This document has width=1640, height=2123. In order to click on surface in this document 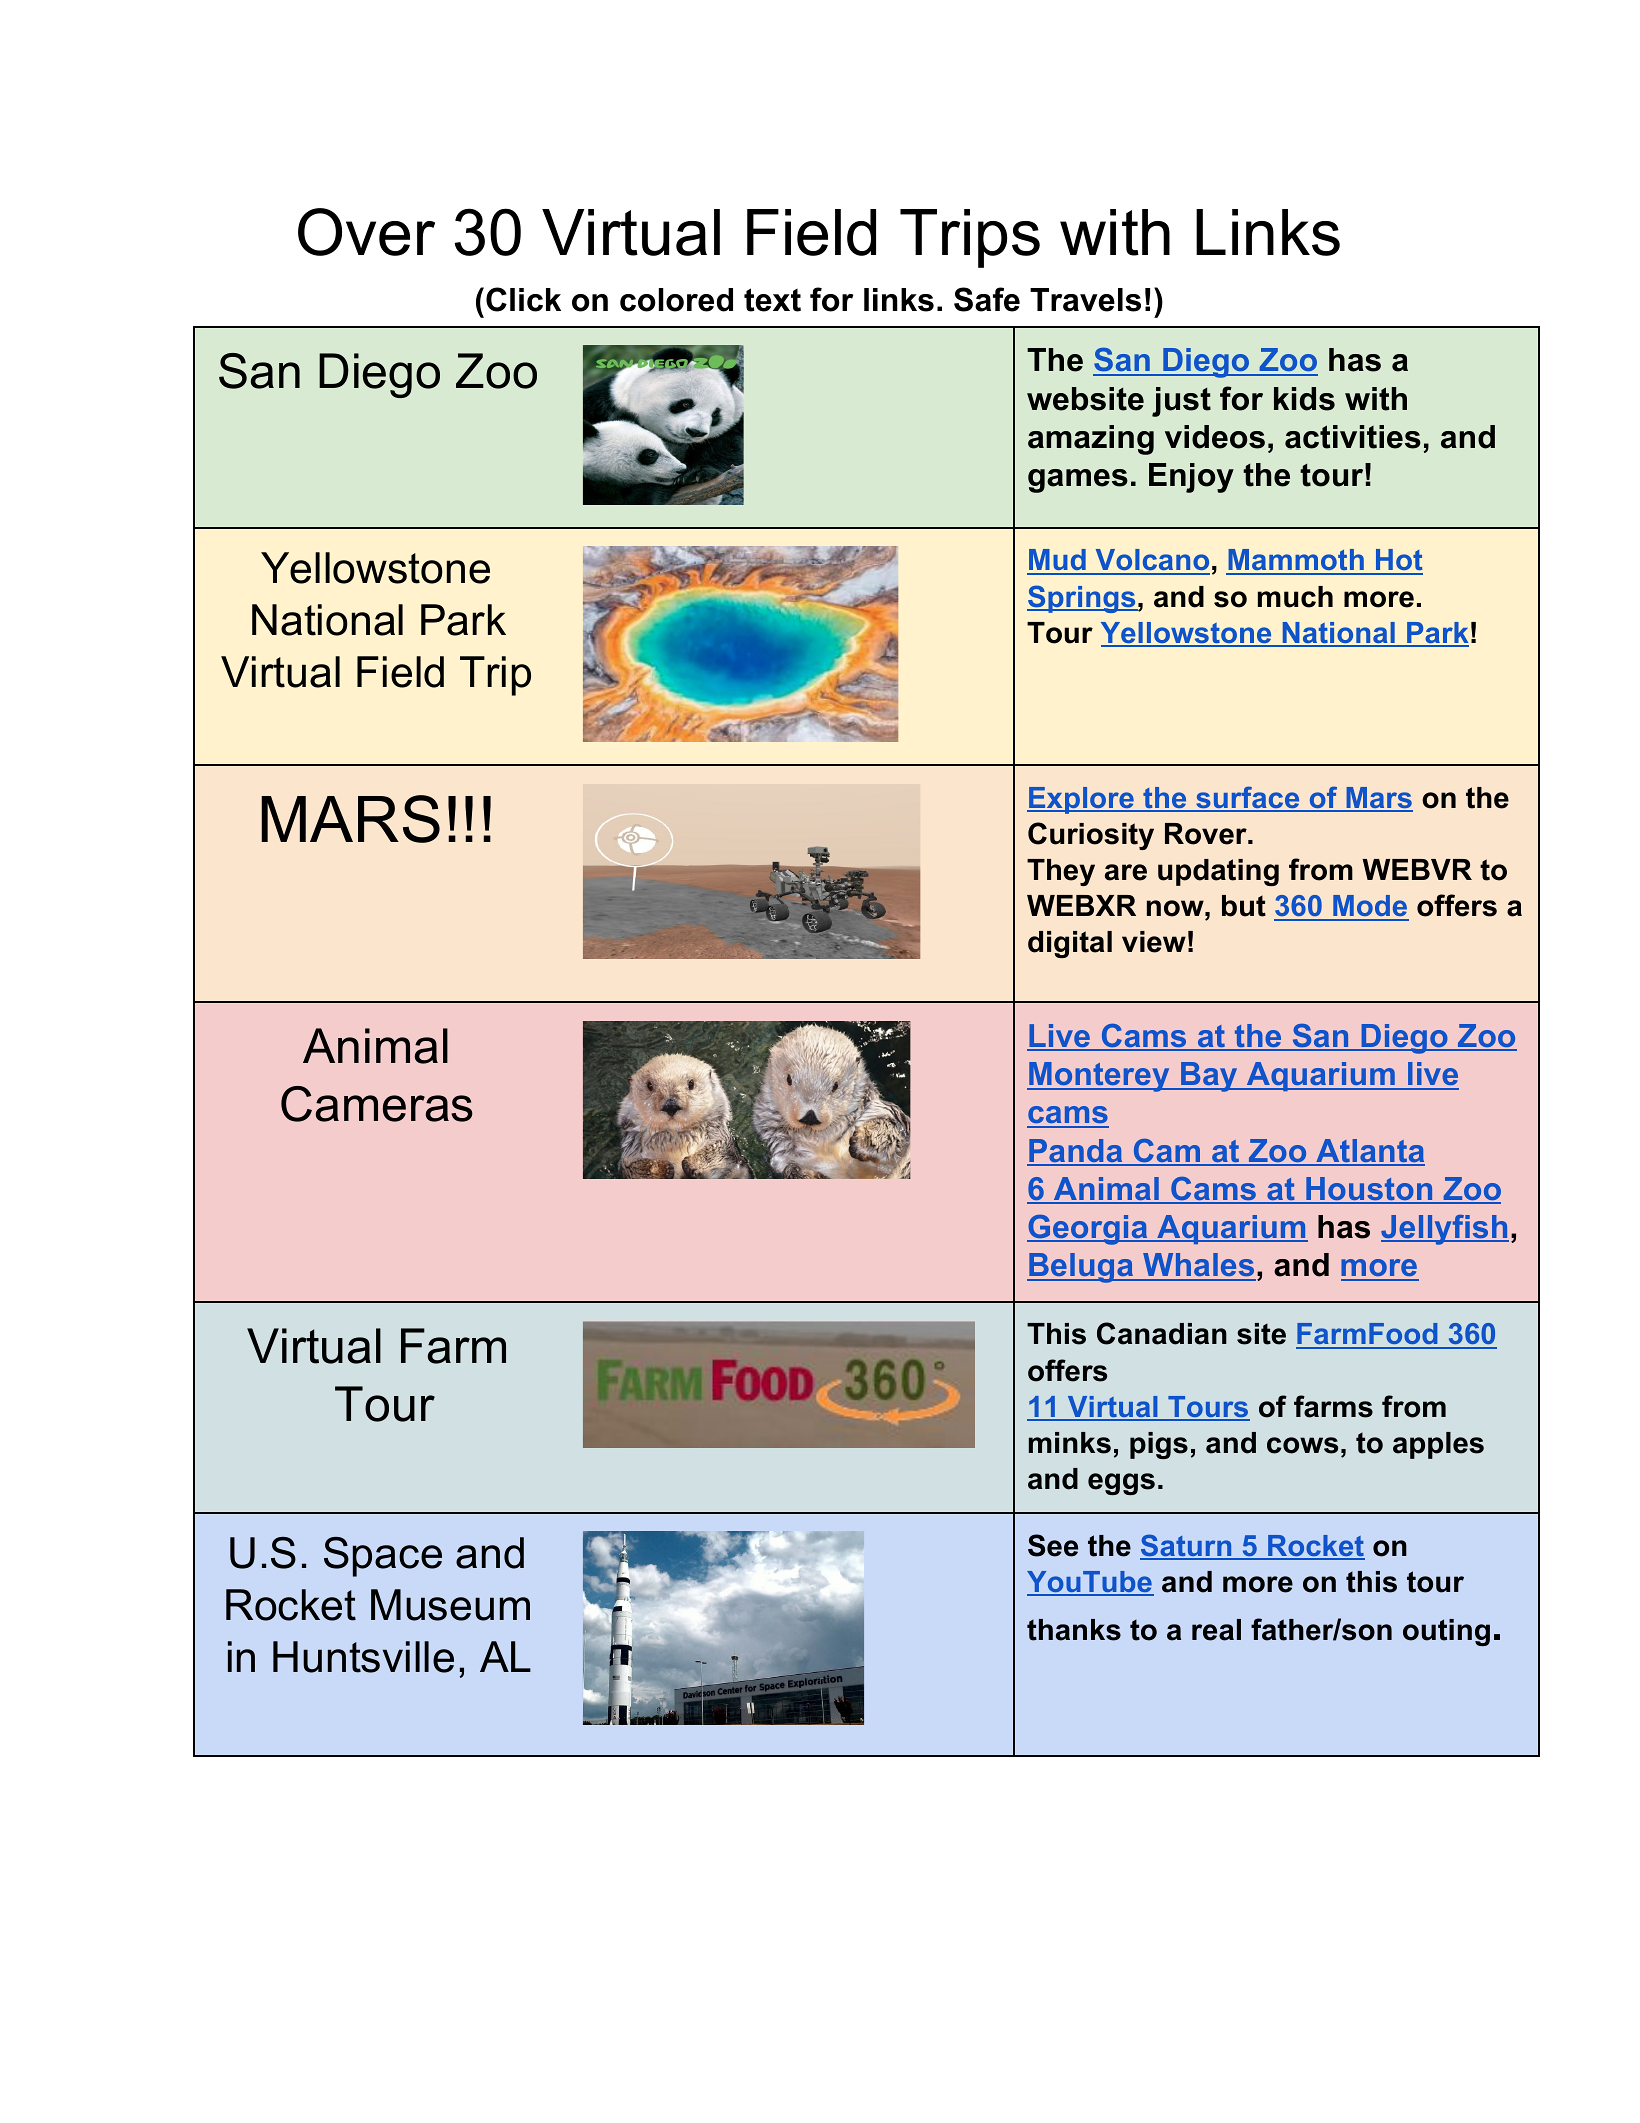, I will do `click(1248, 798)`.
